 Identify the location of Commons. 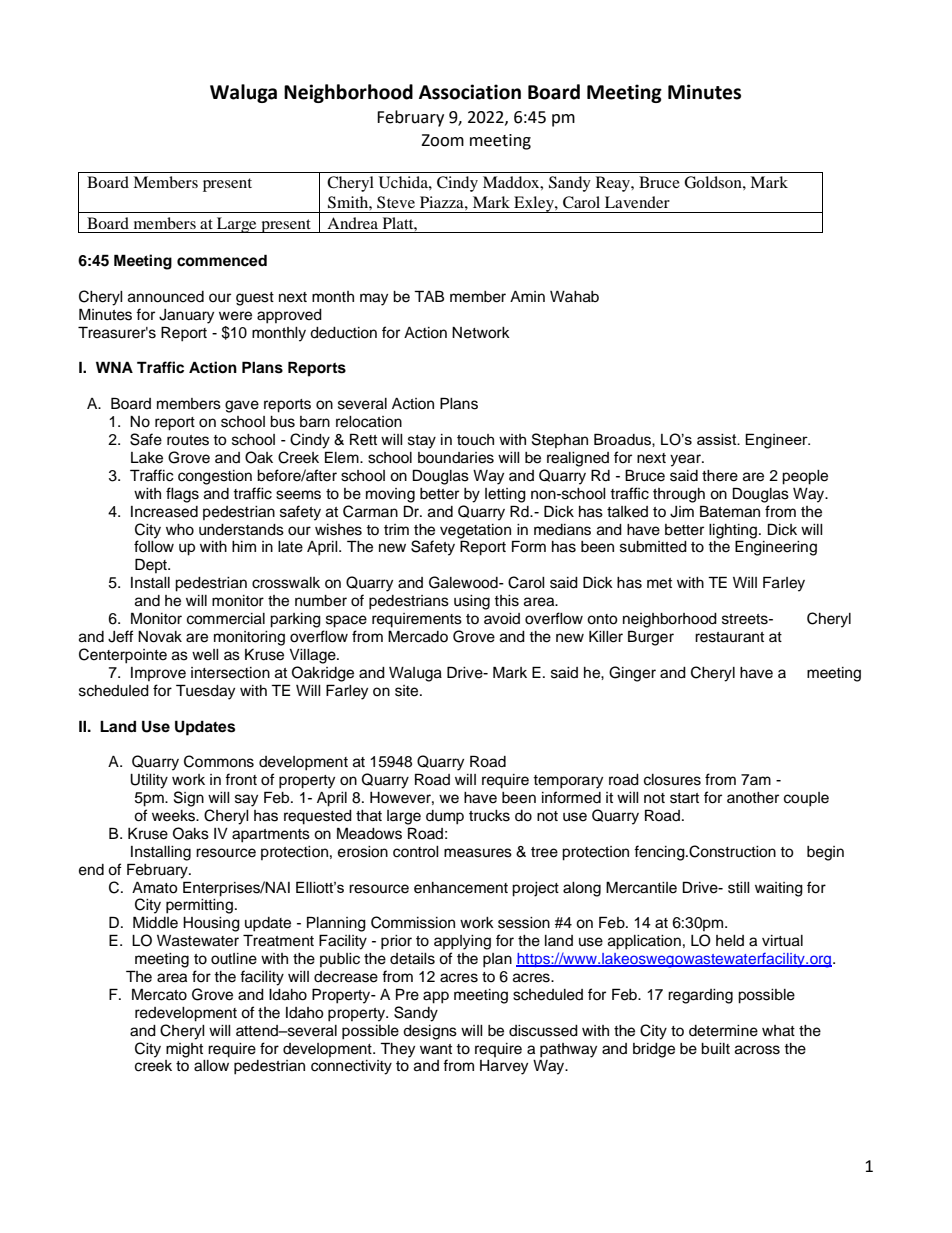
(219, 761).
